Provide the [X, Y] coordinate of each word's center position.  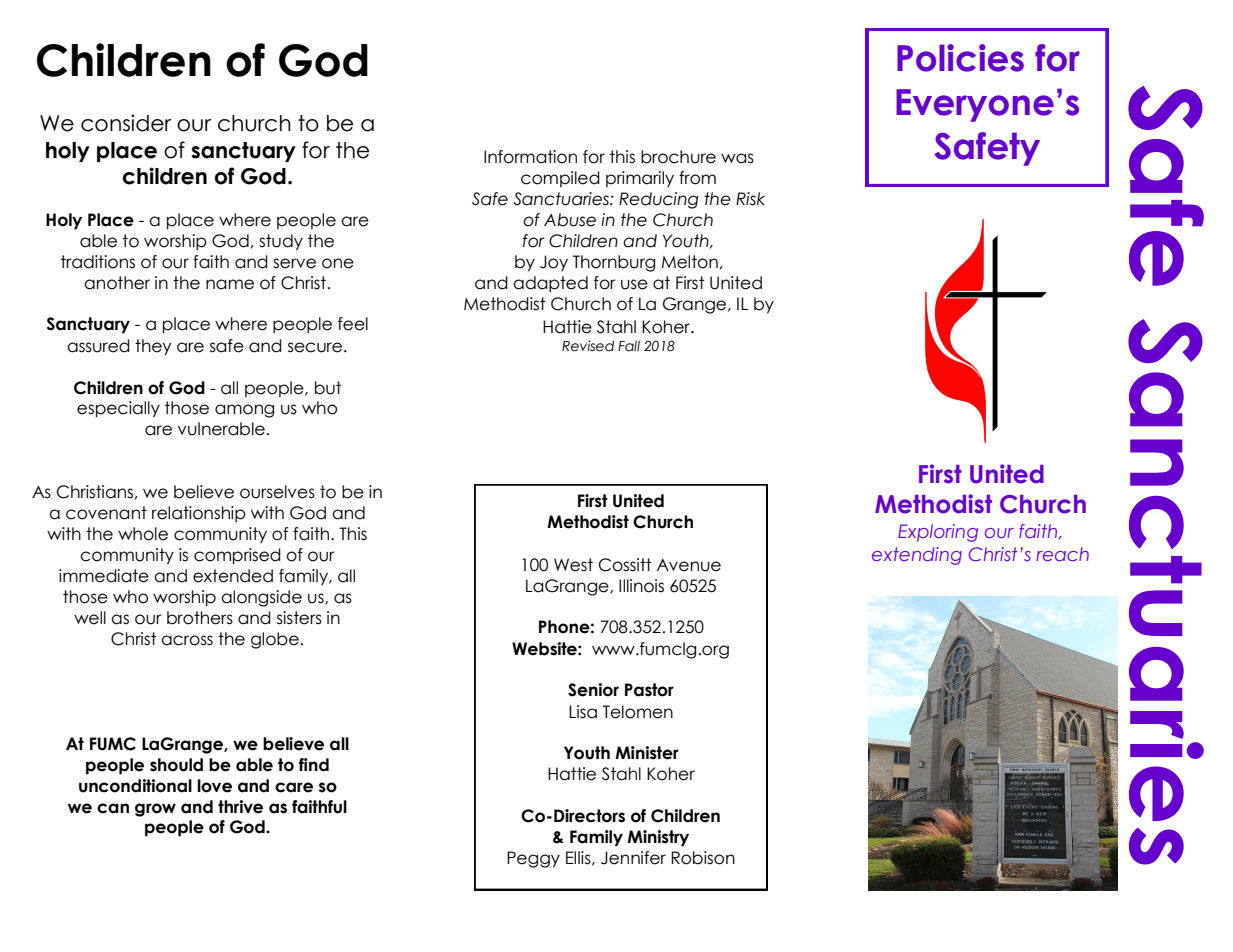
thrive [240, 807]
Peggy [533, 859]
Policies [960, 58]
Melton [690, 262]
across [187, 640]
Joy [554, 263]
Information [530, 157]
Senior [593, 690]
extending [917, 556]
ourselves [277, 492]
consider [126, 123]
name [230, 284]
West [573, 565]
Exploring [938, 533]
